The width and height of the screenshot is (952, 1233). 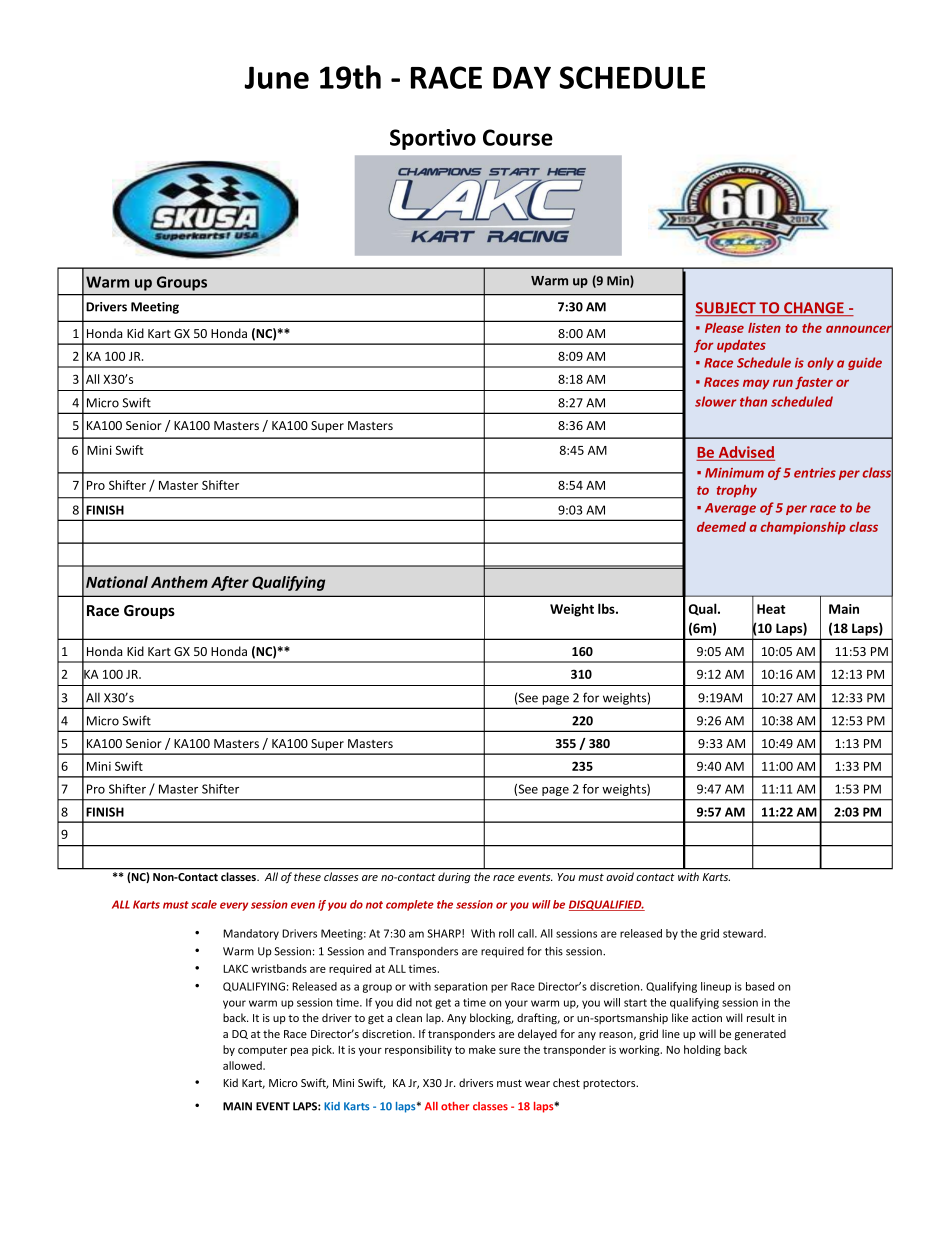 What do you see at coordinates (760, 1035) in the screenshot?
I see `generated` at bounding box center [760, 1035].
